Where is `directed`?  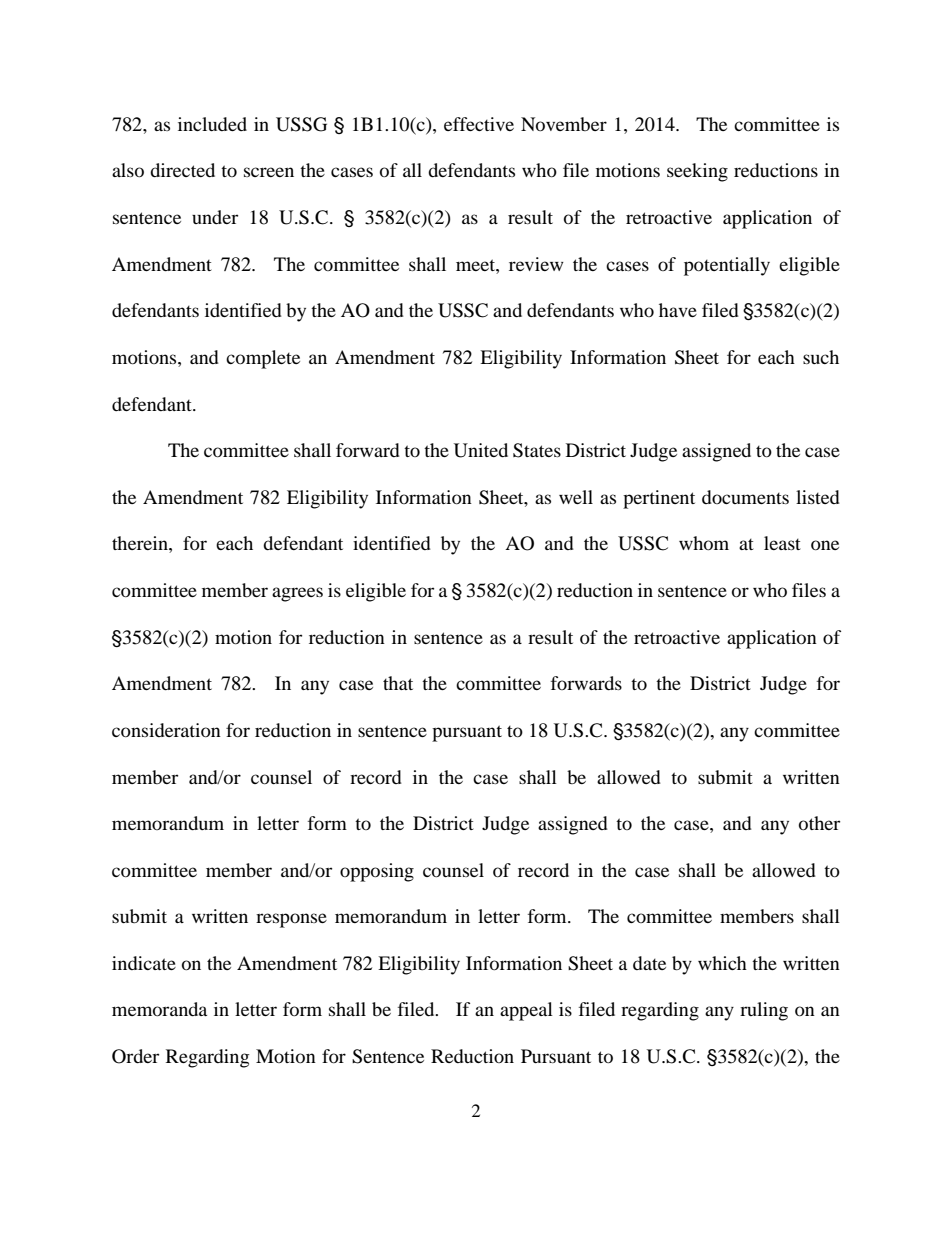 directed is located at coordinates (182, 170).
